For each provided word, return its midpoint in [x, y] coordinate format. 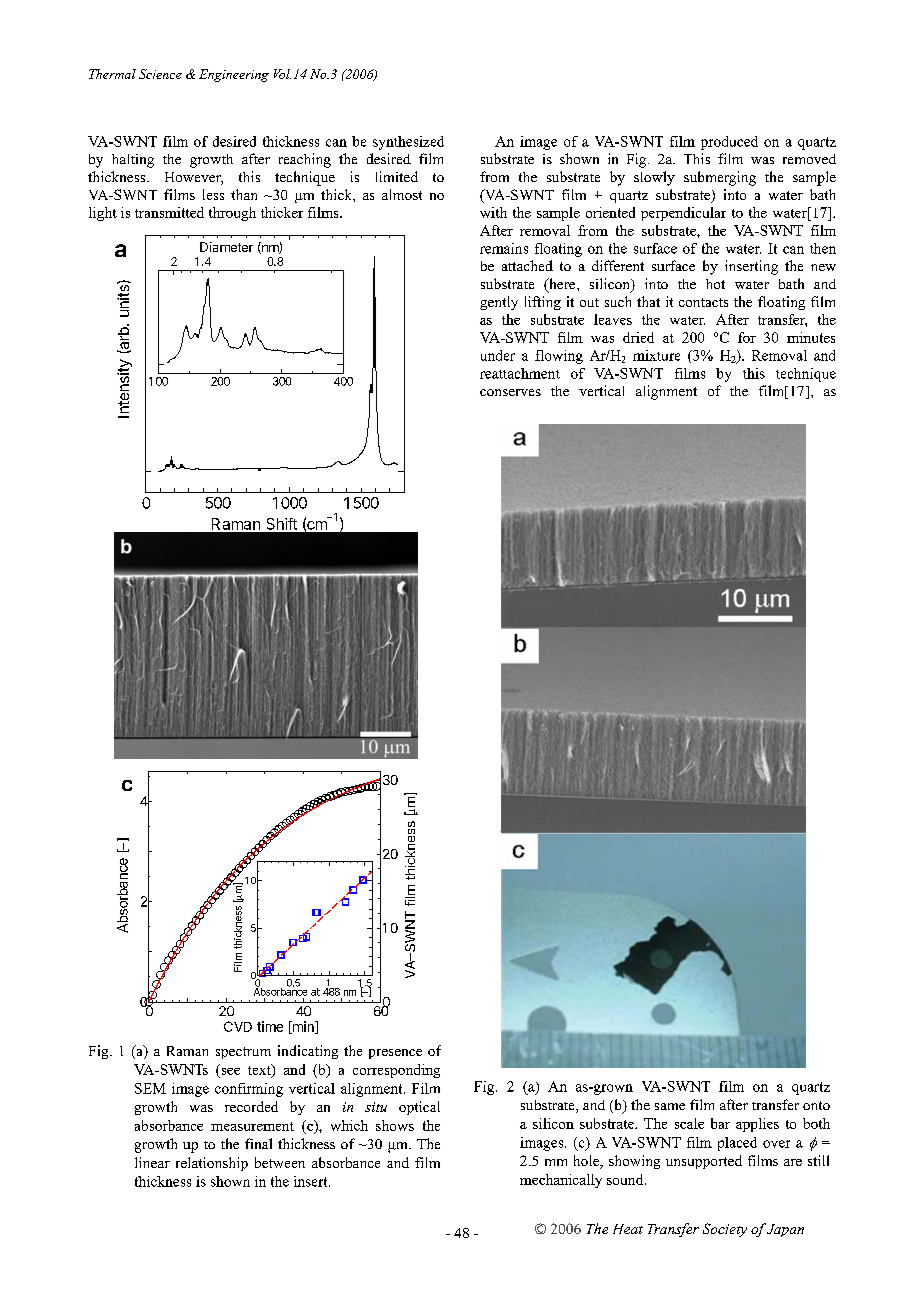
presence [395, 1054]
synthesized [408, 143]
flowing [559, 357]
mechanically [561, 1181]
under [498, 355]
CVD [238, 1026]
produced [729, 143]
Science [160, 74]
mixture [656, 355]
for [747, 337]
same [670, 1106]
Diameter [226, 247]
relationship [212, 1164]
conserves [510, 392]
